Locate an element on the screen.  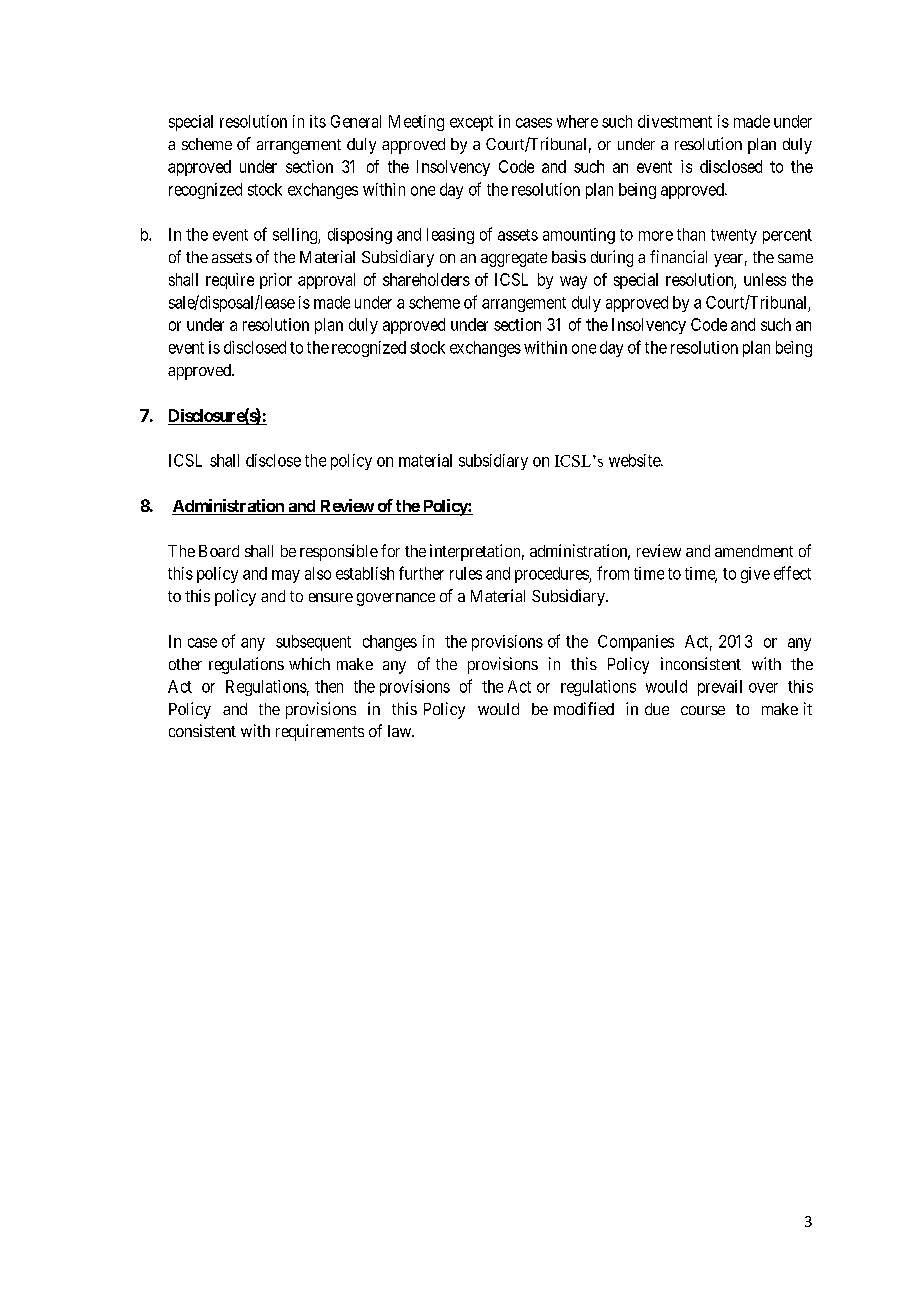
amendment is located at coordinates (754, 551).
